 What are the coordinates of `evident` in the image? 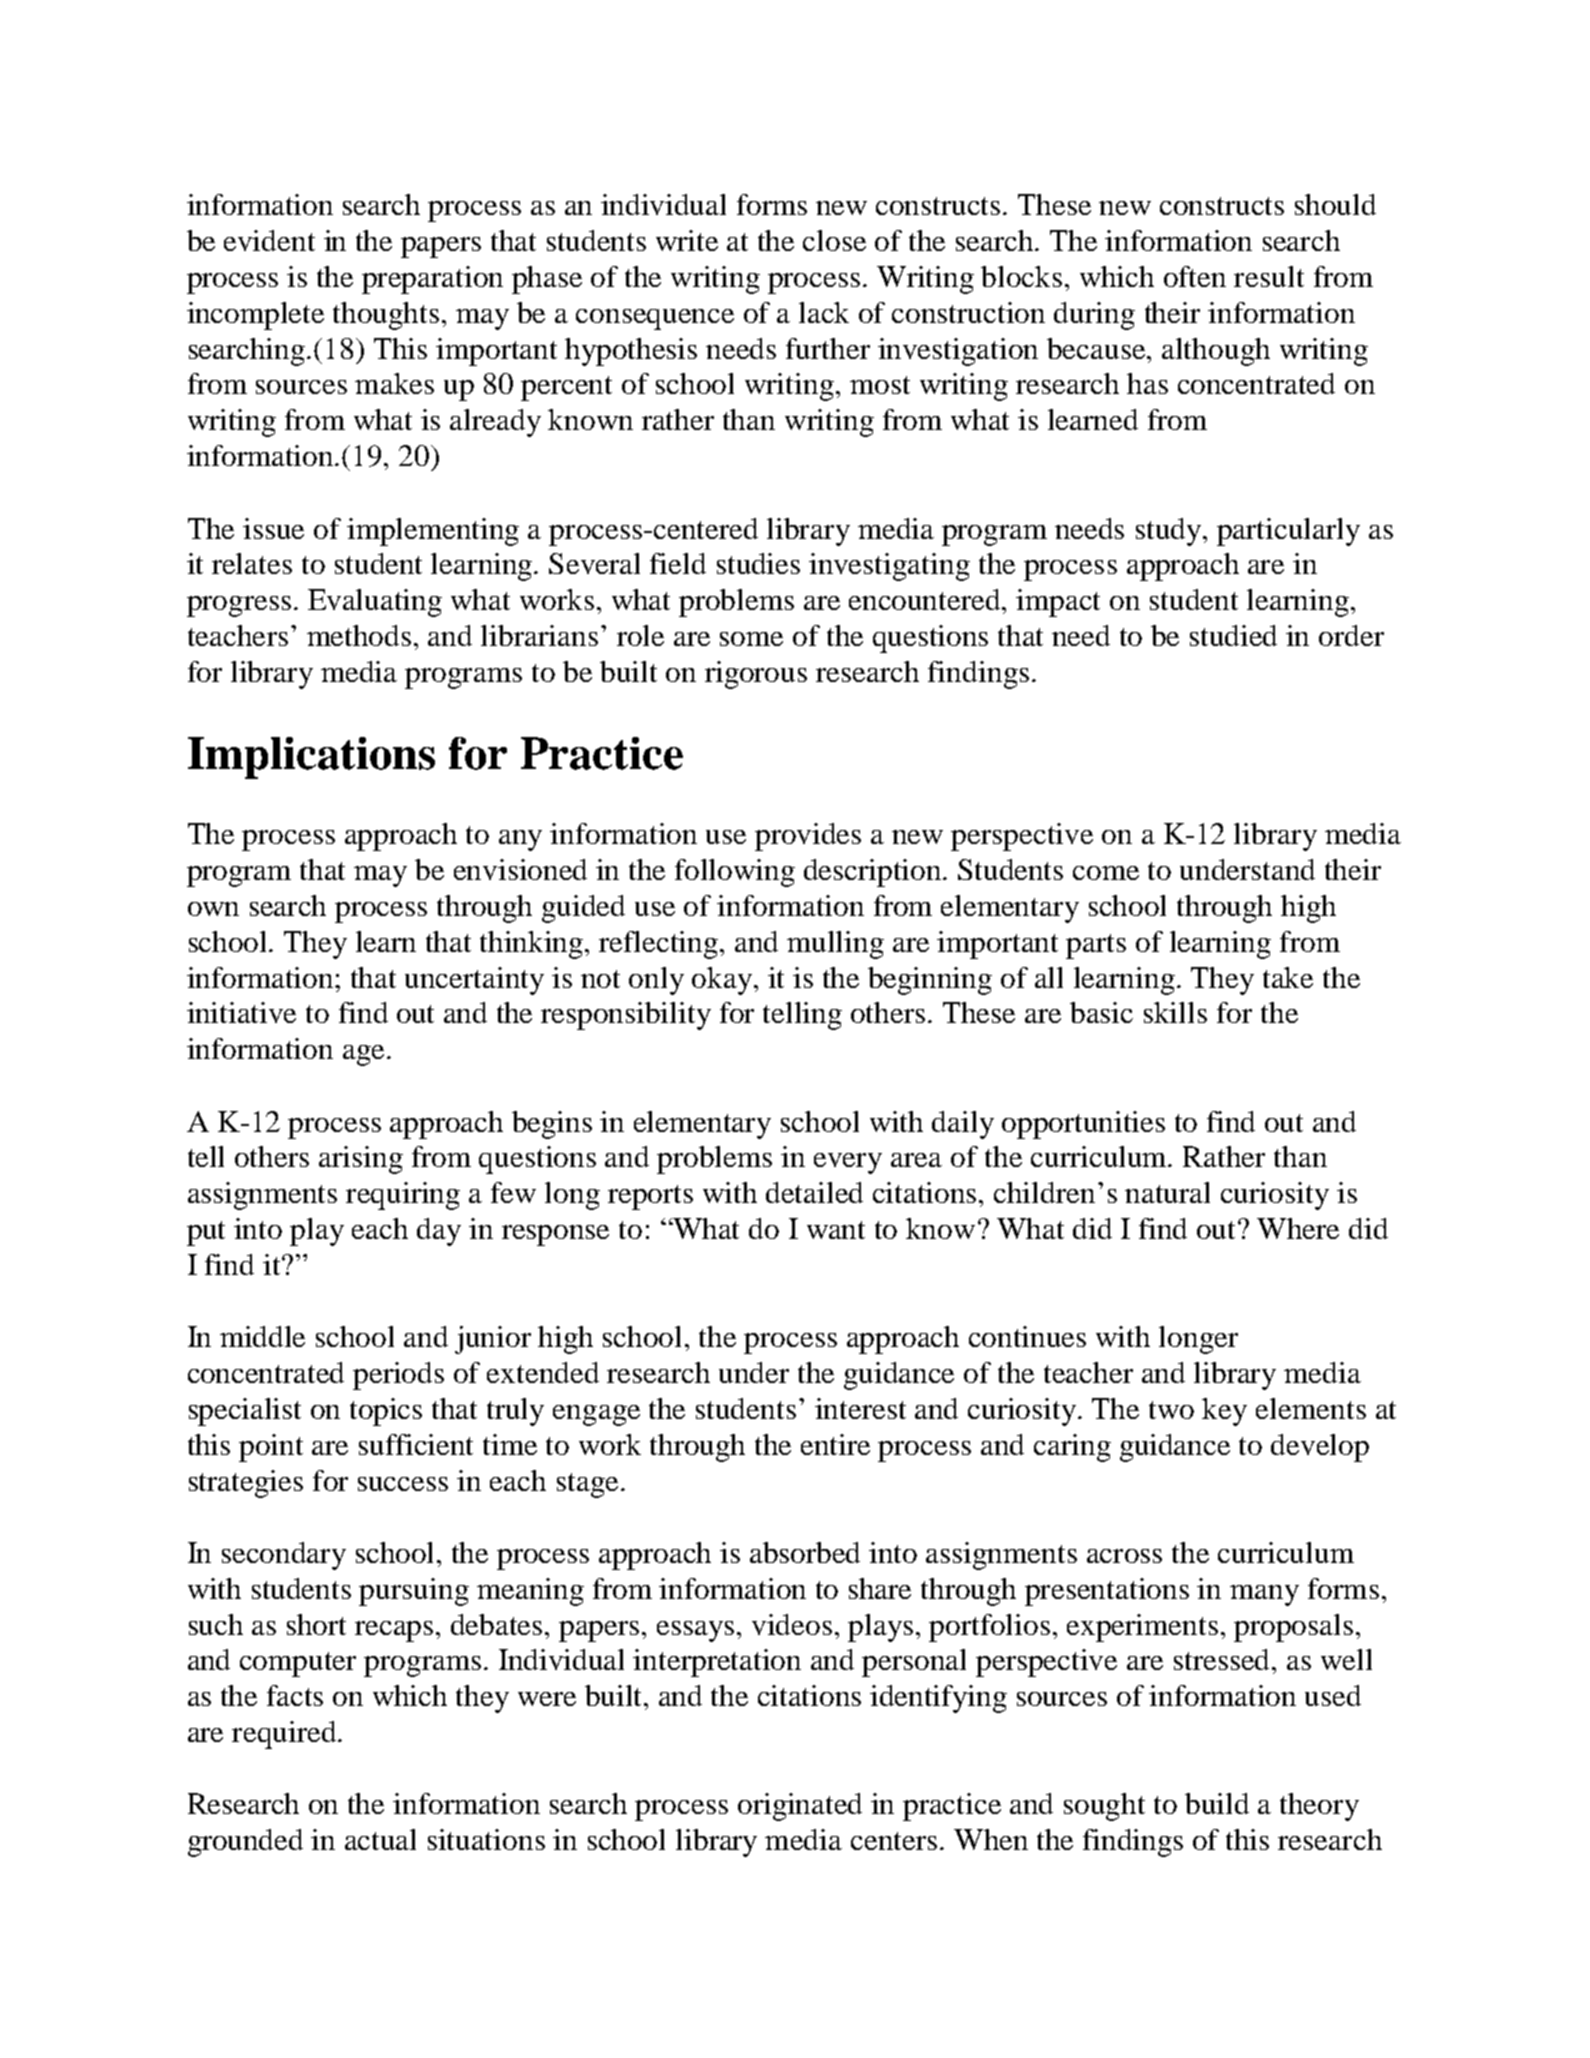 It's located at (269, 240).
